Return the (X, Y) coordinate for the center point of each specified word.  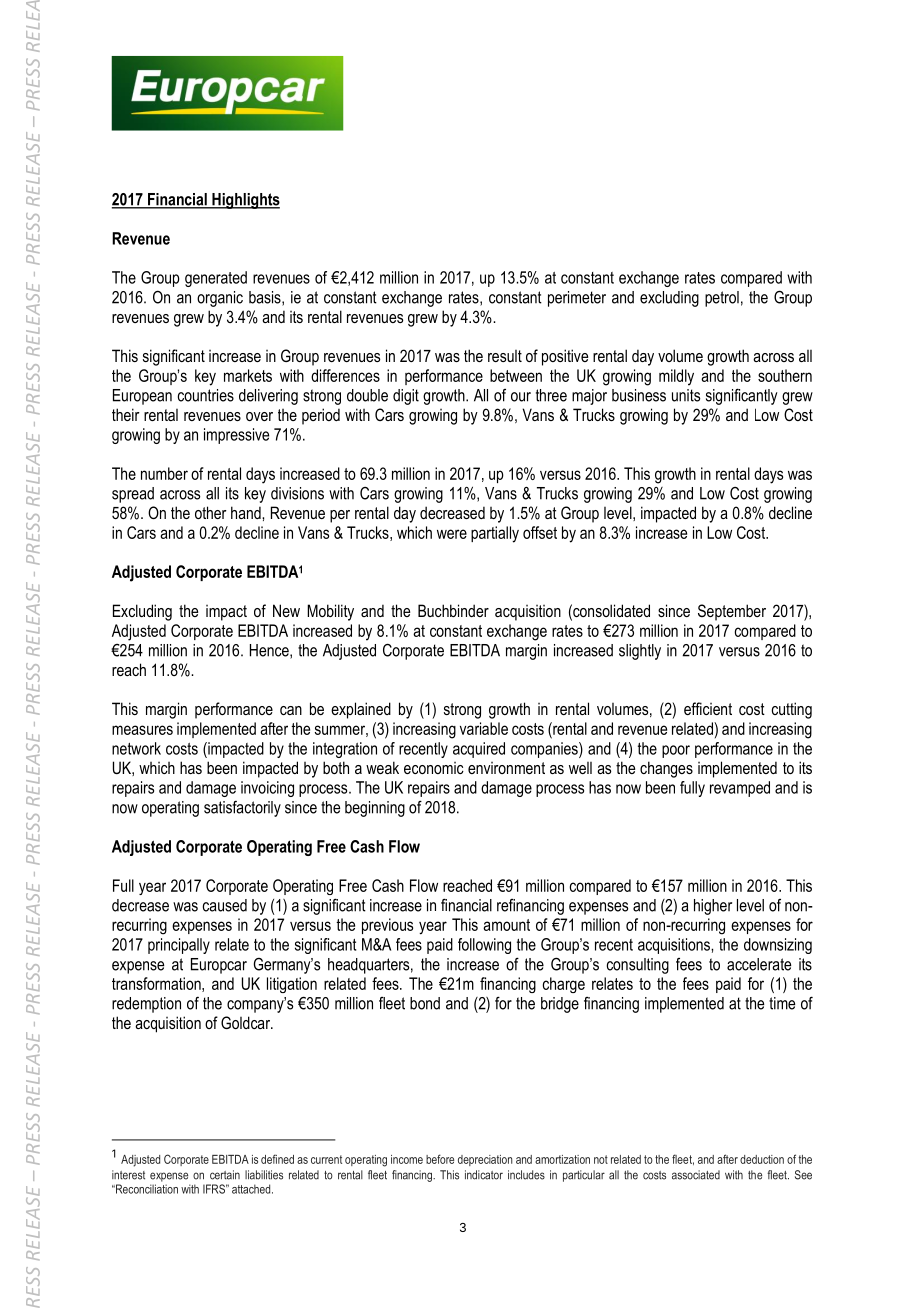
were (452, 534)
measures (142, 730)
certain (225, 1175)
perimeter (577, 299)
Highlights (245, 201)
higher (713, 907)
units (686, 395)
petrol (722, 299)
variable (484, 728)
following (484, 946)
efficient (708, 708)
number (164, 473)
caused (225, 905)
